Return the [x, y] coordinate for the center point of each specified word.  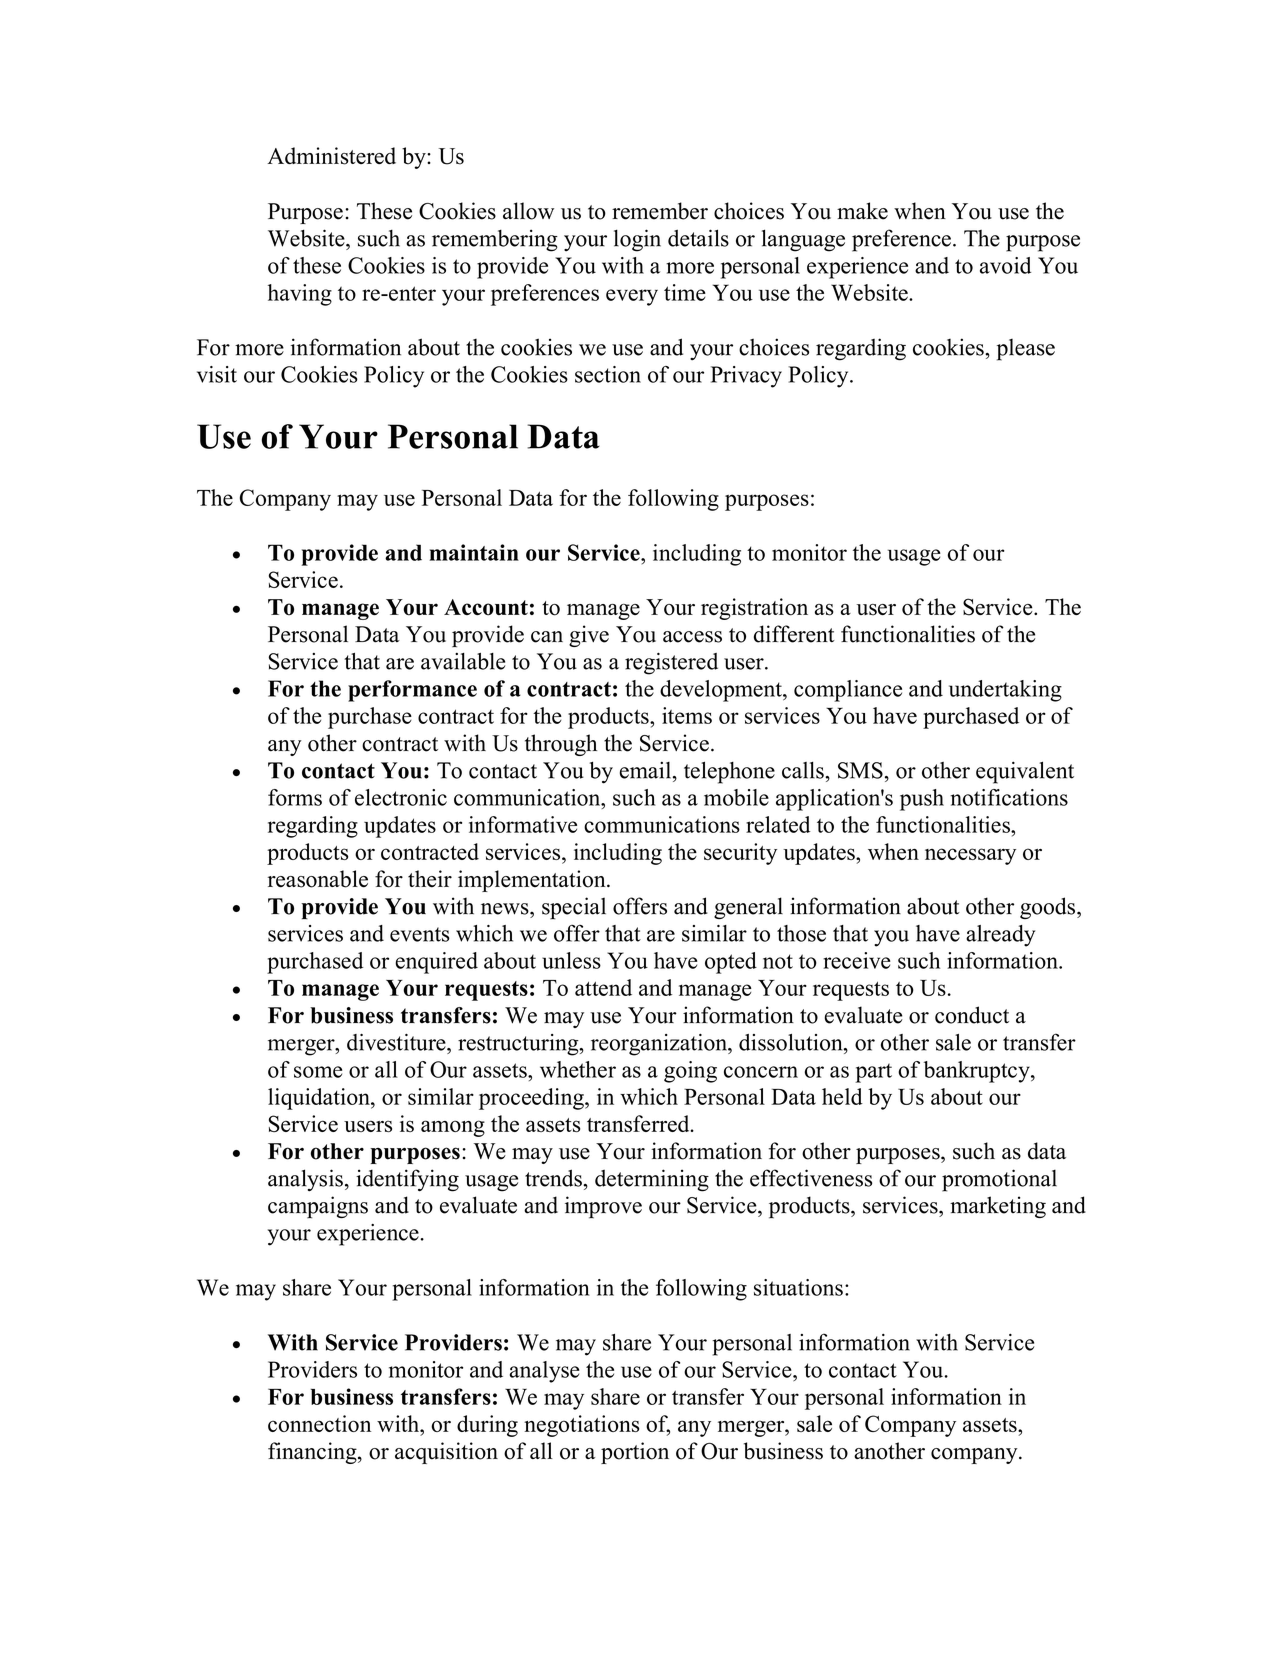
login [637, 240]
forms [295, 797]
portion [635, 1453]
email [647, 770]
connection [319, 1423]
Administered [331, 156]
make [862, 211]
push [922, 800]
